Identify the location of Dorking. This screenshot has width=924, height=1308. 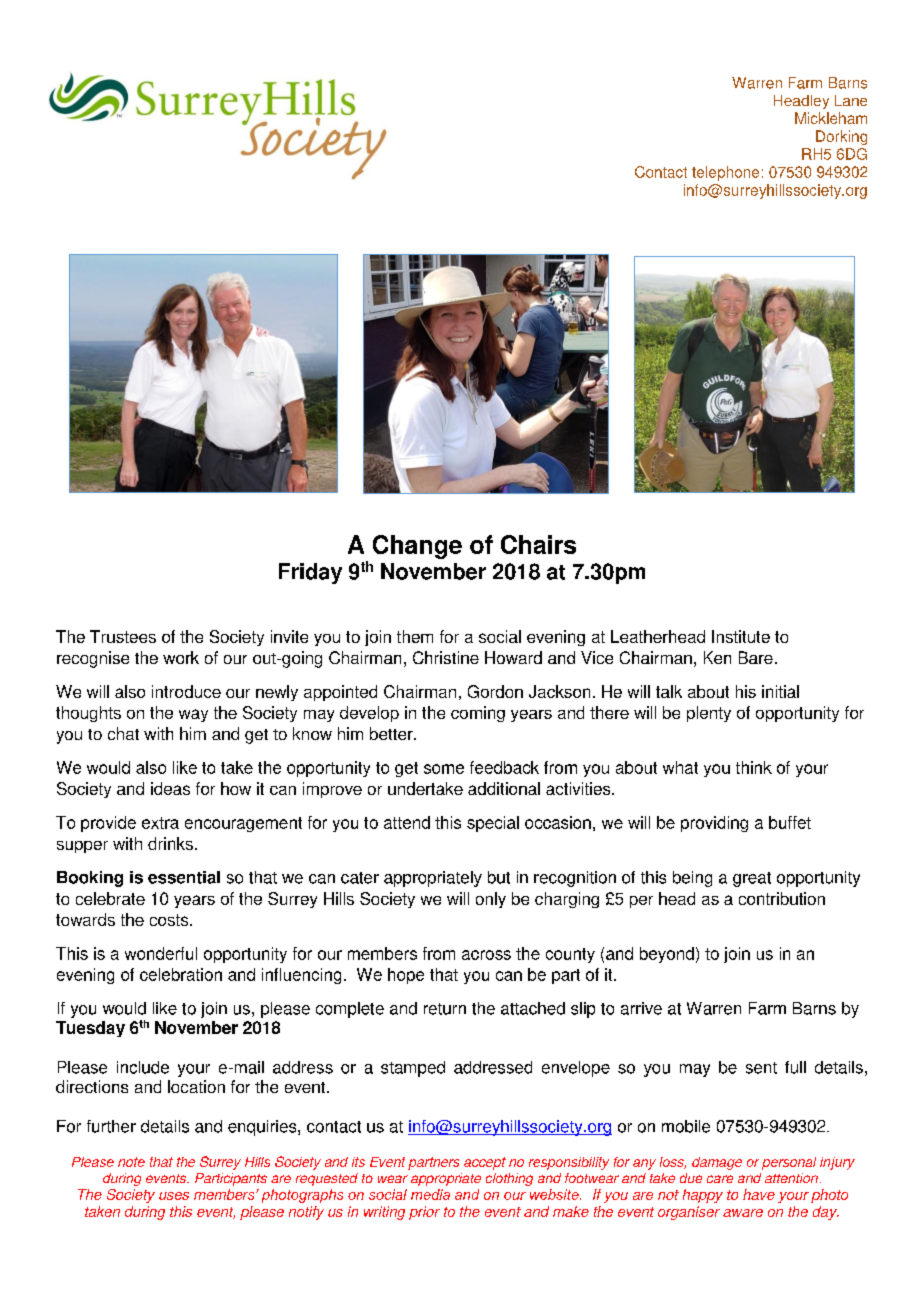
(841, 137).
